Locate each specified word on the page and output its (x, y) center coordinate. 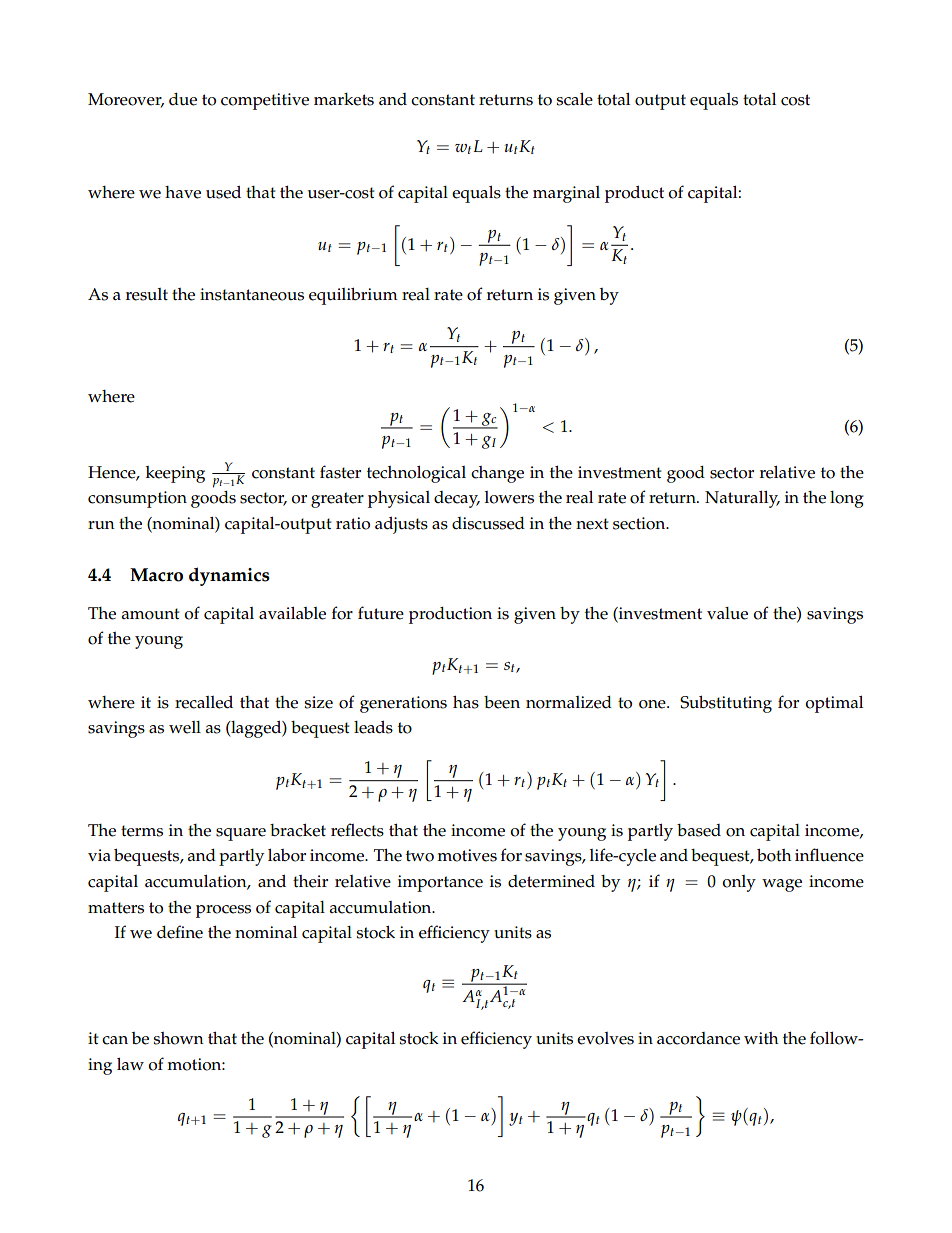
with (761, 1038)
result (147, 294)
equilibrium (353, 296)
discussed (488, 523)
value (727, 613)
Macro (156, 575)
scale (574, 99)
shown (178, 1038)
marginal (566, 194)
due (183, 99)
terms (142, 831)
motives (467, 855)
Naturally (742, 499)
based (699, 830)
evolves (605, 1038)
